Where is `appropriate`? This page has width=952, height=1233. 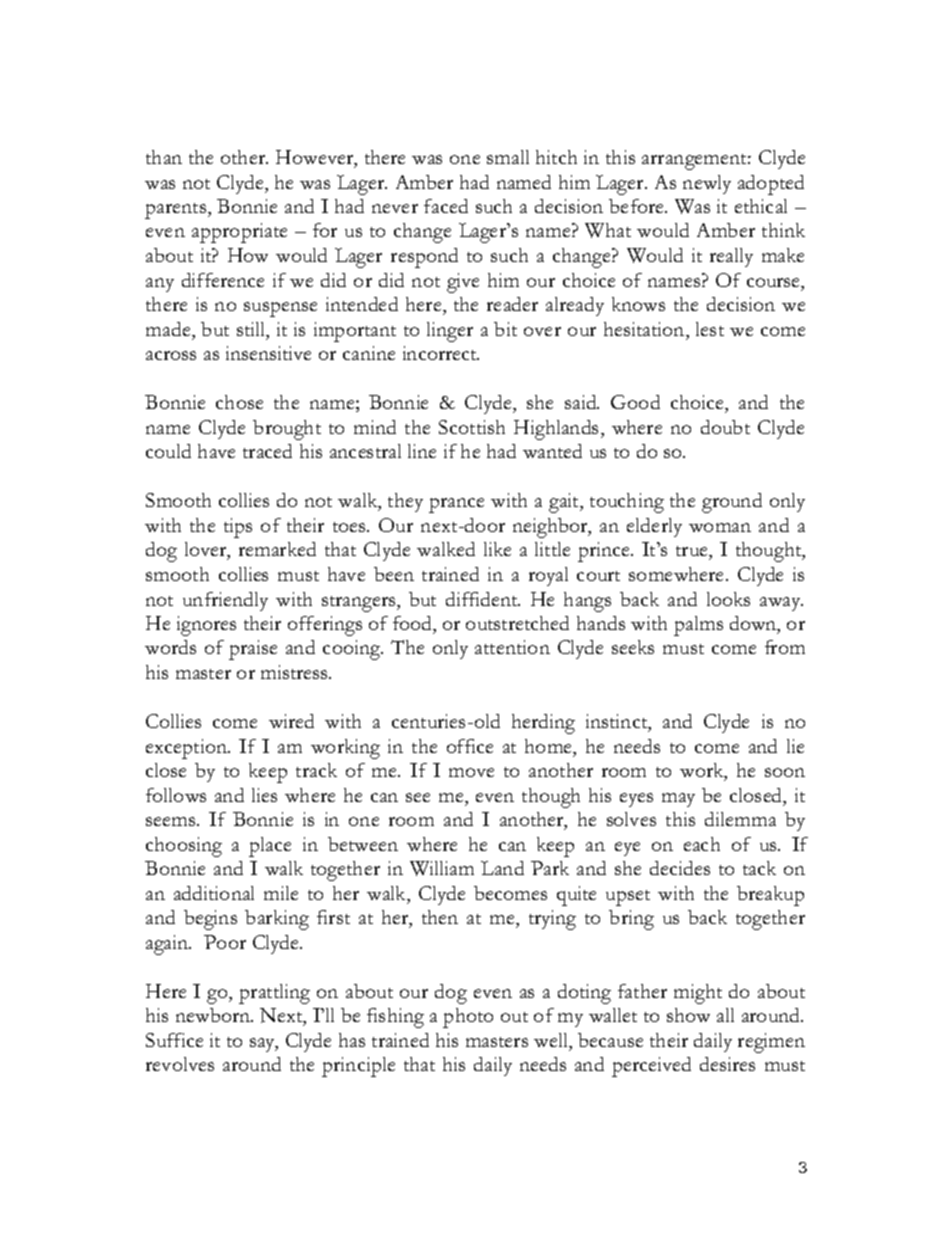 appropriate is located at coordinates (239, 233).
